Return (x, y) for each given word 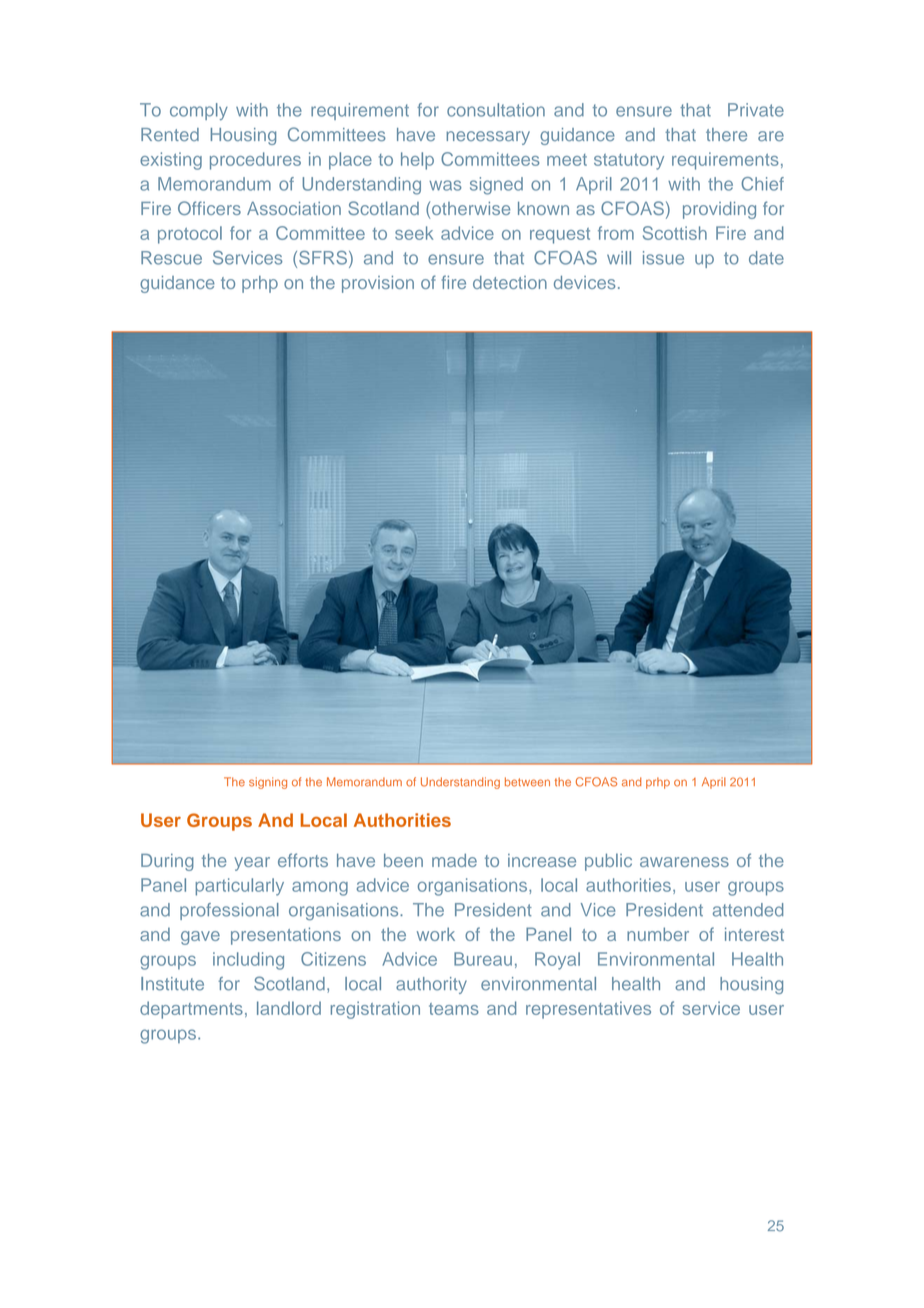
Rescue (171, 258)
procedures (255, 161)
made (454, 860)
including (248, 961)
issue (663, 258)
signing (268, 783)
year (252, 864)
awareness (684, 862)
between (527, 782)
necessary (488, 138)
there (726, 134)
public (608, 862)
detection (510, 282)
